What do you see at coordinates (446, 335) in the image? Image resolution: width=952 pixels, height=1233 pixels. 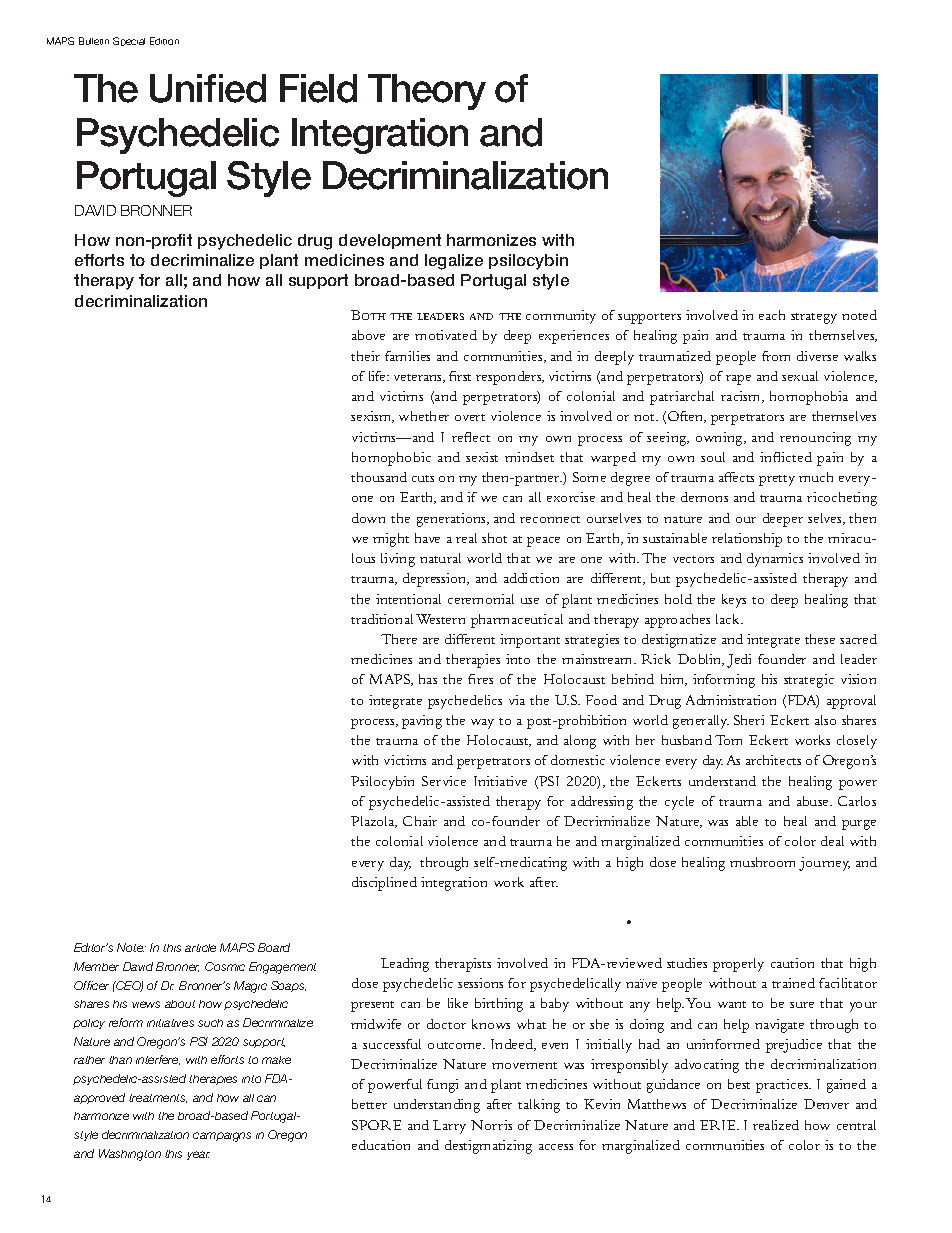 I see `motivated` at bounding box center [446, 335].
